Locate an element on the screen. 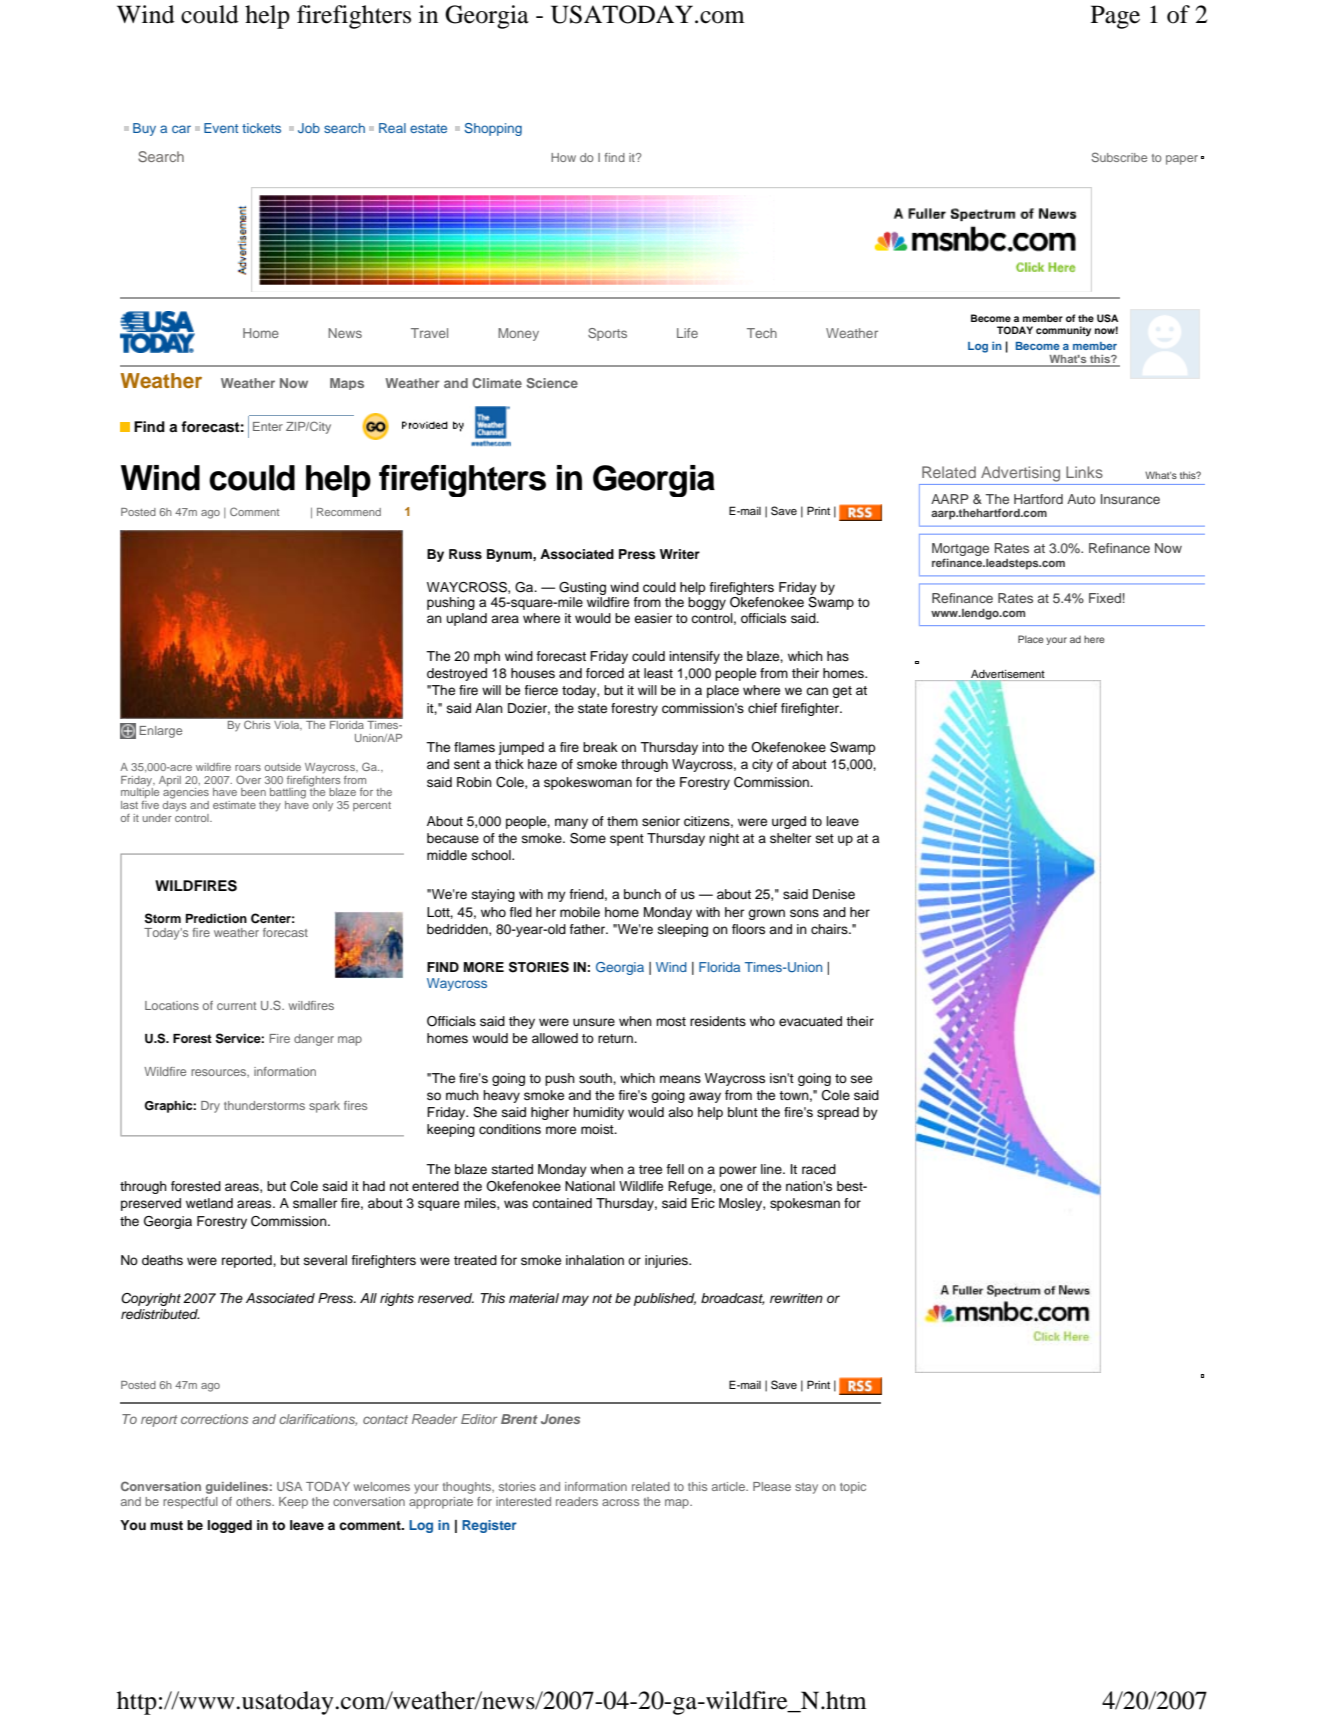  How is located at coordinates (563, 157).
